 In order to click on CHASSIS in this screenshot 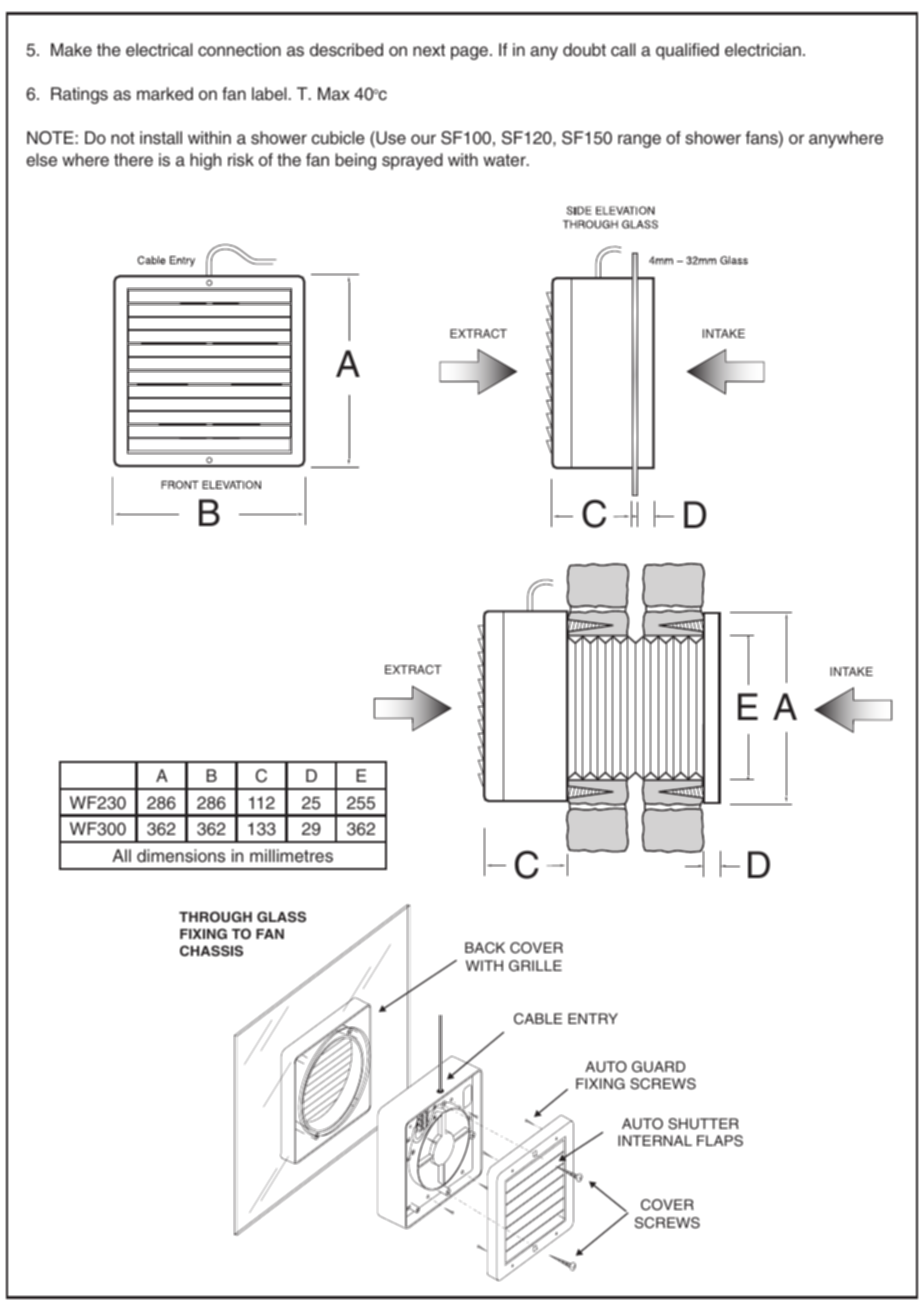, I will do `click(211, 951)`.
